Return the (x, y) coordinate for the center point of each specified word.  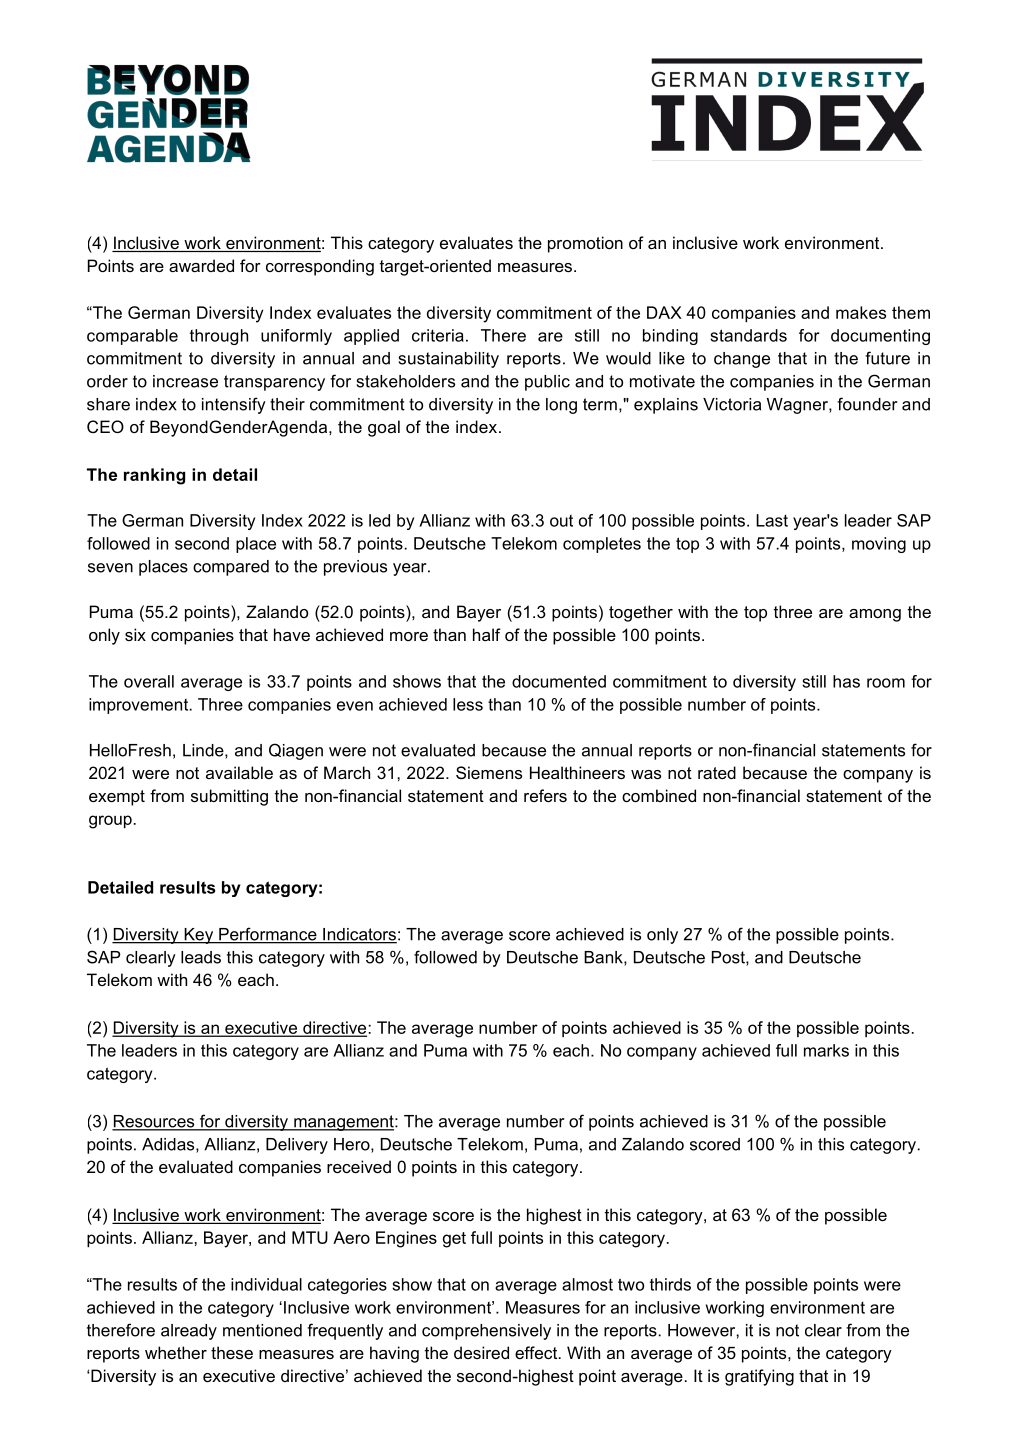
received (359, 1166)
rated (717, 772)
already (189, 1332)
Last (772, 520)
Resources (154, 1122)
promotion (585, 244)
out (561, 521)
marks (826, 1050)
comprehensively (486, 1332)
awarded (201, 265)
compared (231, 568)
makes (861, 312)
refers (545, 795)
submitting (229, 797)
